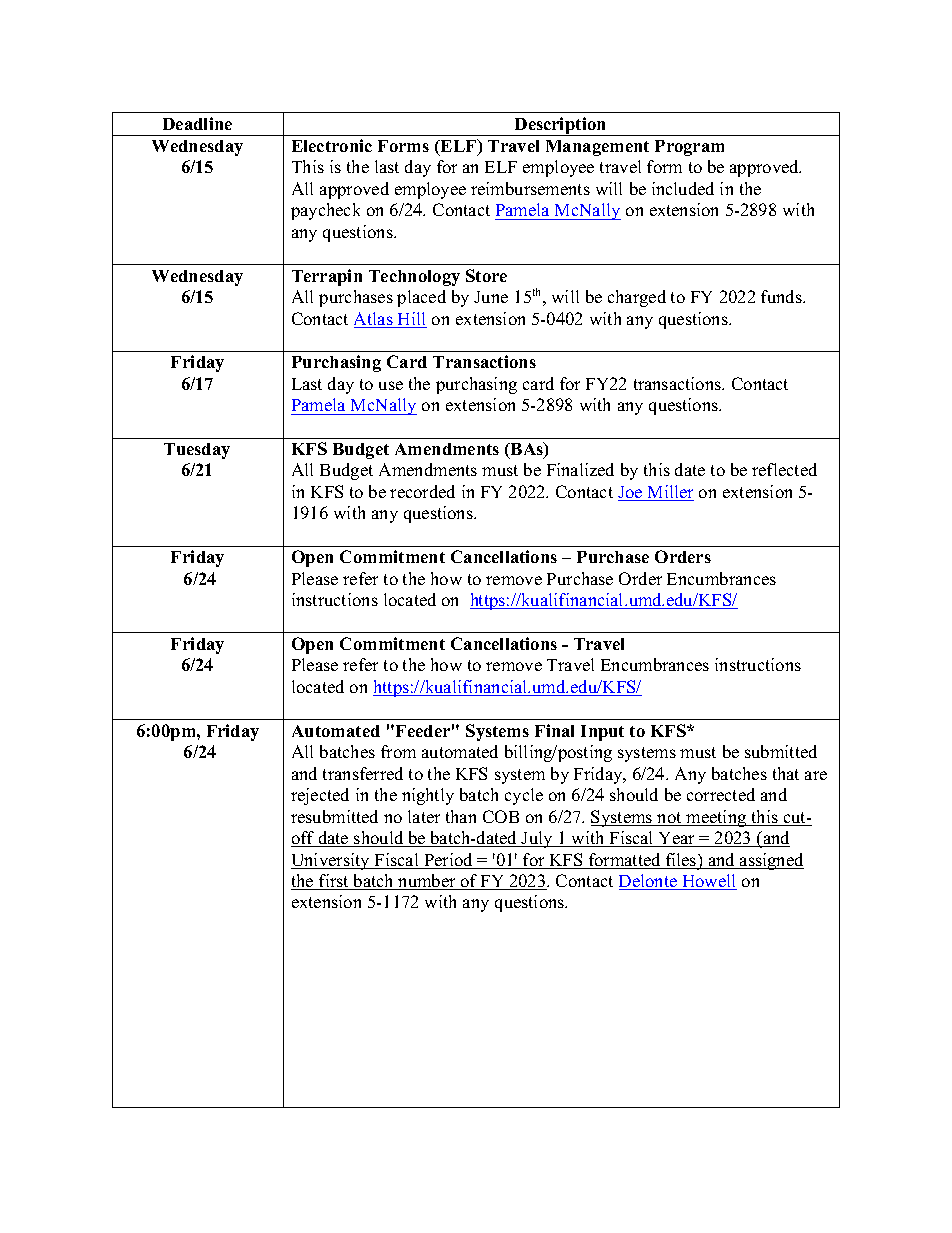  What do you see at coordinates (782, 296) in the image?
I see `funds` at bounding box center [782, 296].
